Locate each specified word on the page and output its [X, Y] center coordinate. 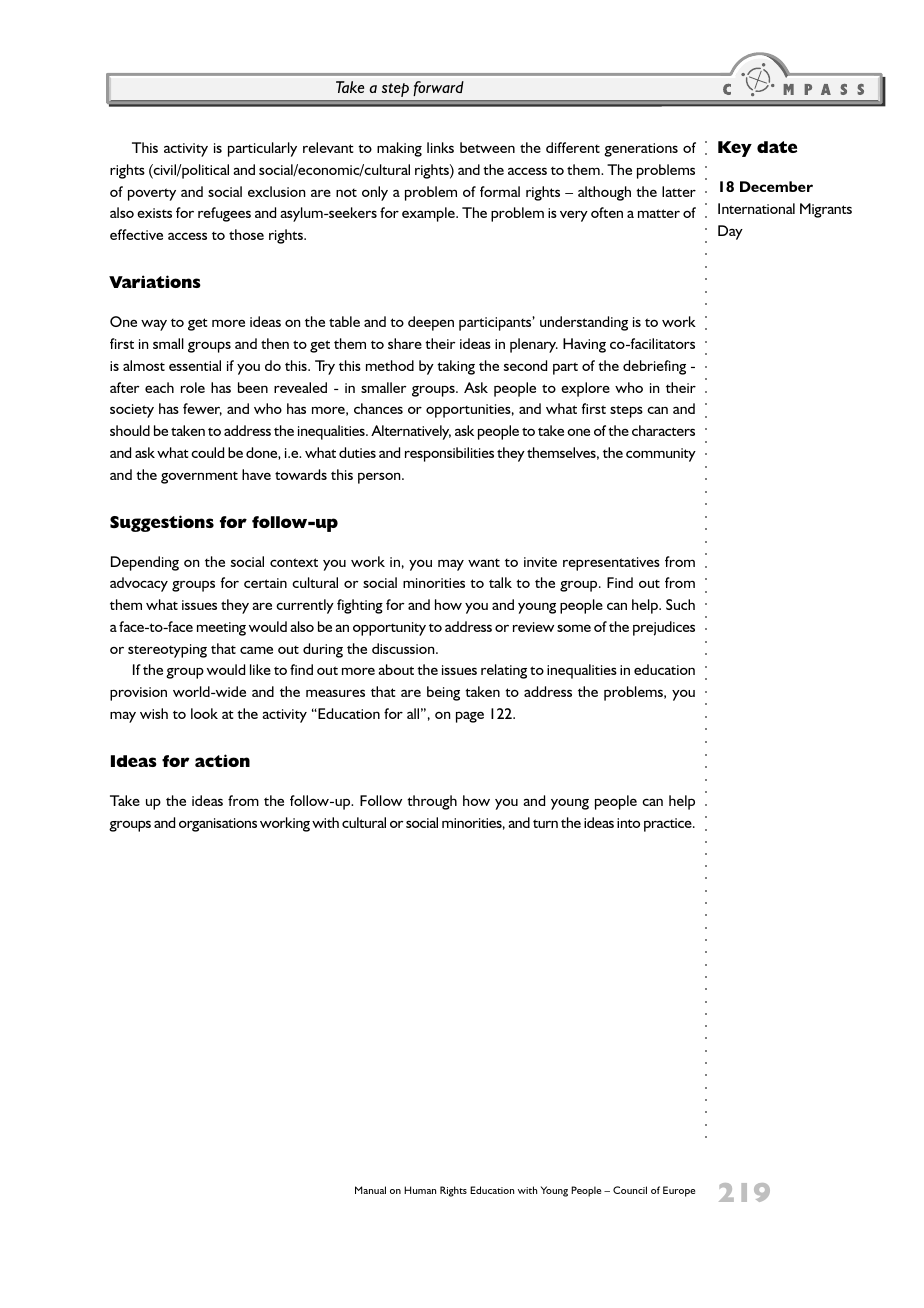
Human [420, 1190]
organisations [218, 825]
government [199, 478]
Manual [370, 1190]
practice [669, 825]
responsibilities [449, 454]
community [661, 455]
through [432, 802]
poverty [152, 194]
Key [735, 149]
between [487, 147]
